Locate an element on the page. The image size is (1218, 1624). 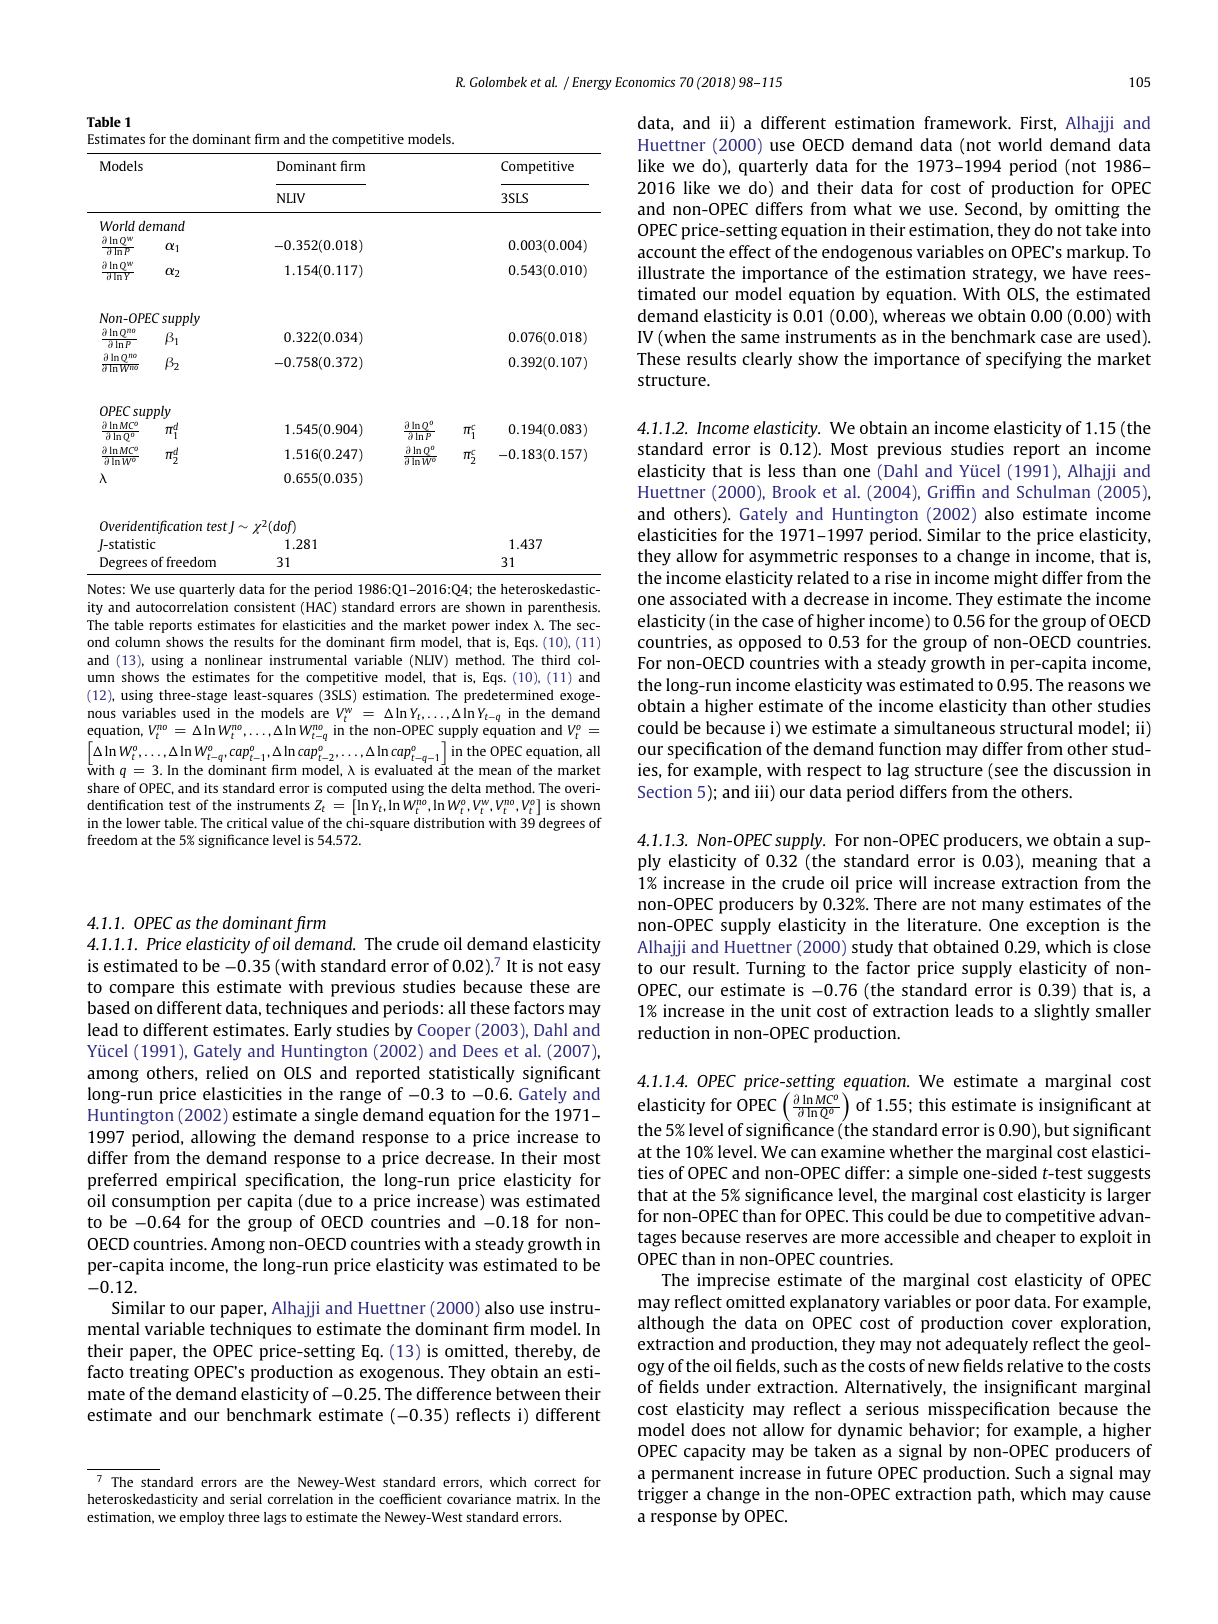
imprecise is located at coordinates (733, 1281).
